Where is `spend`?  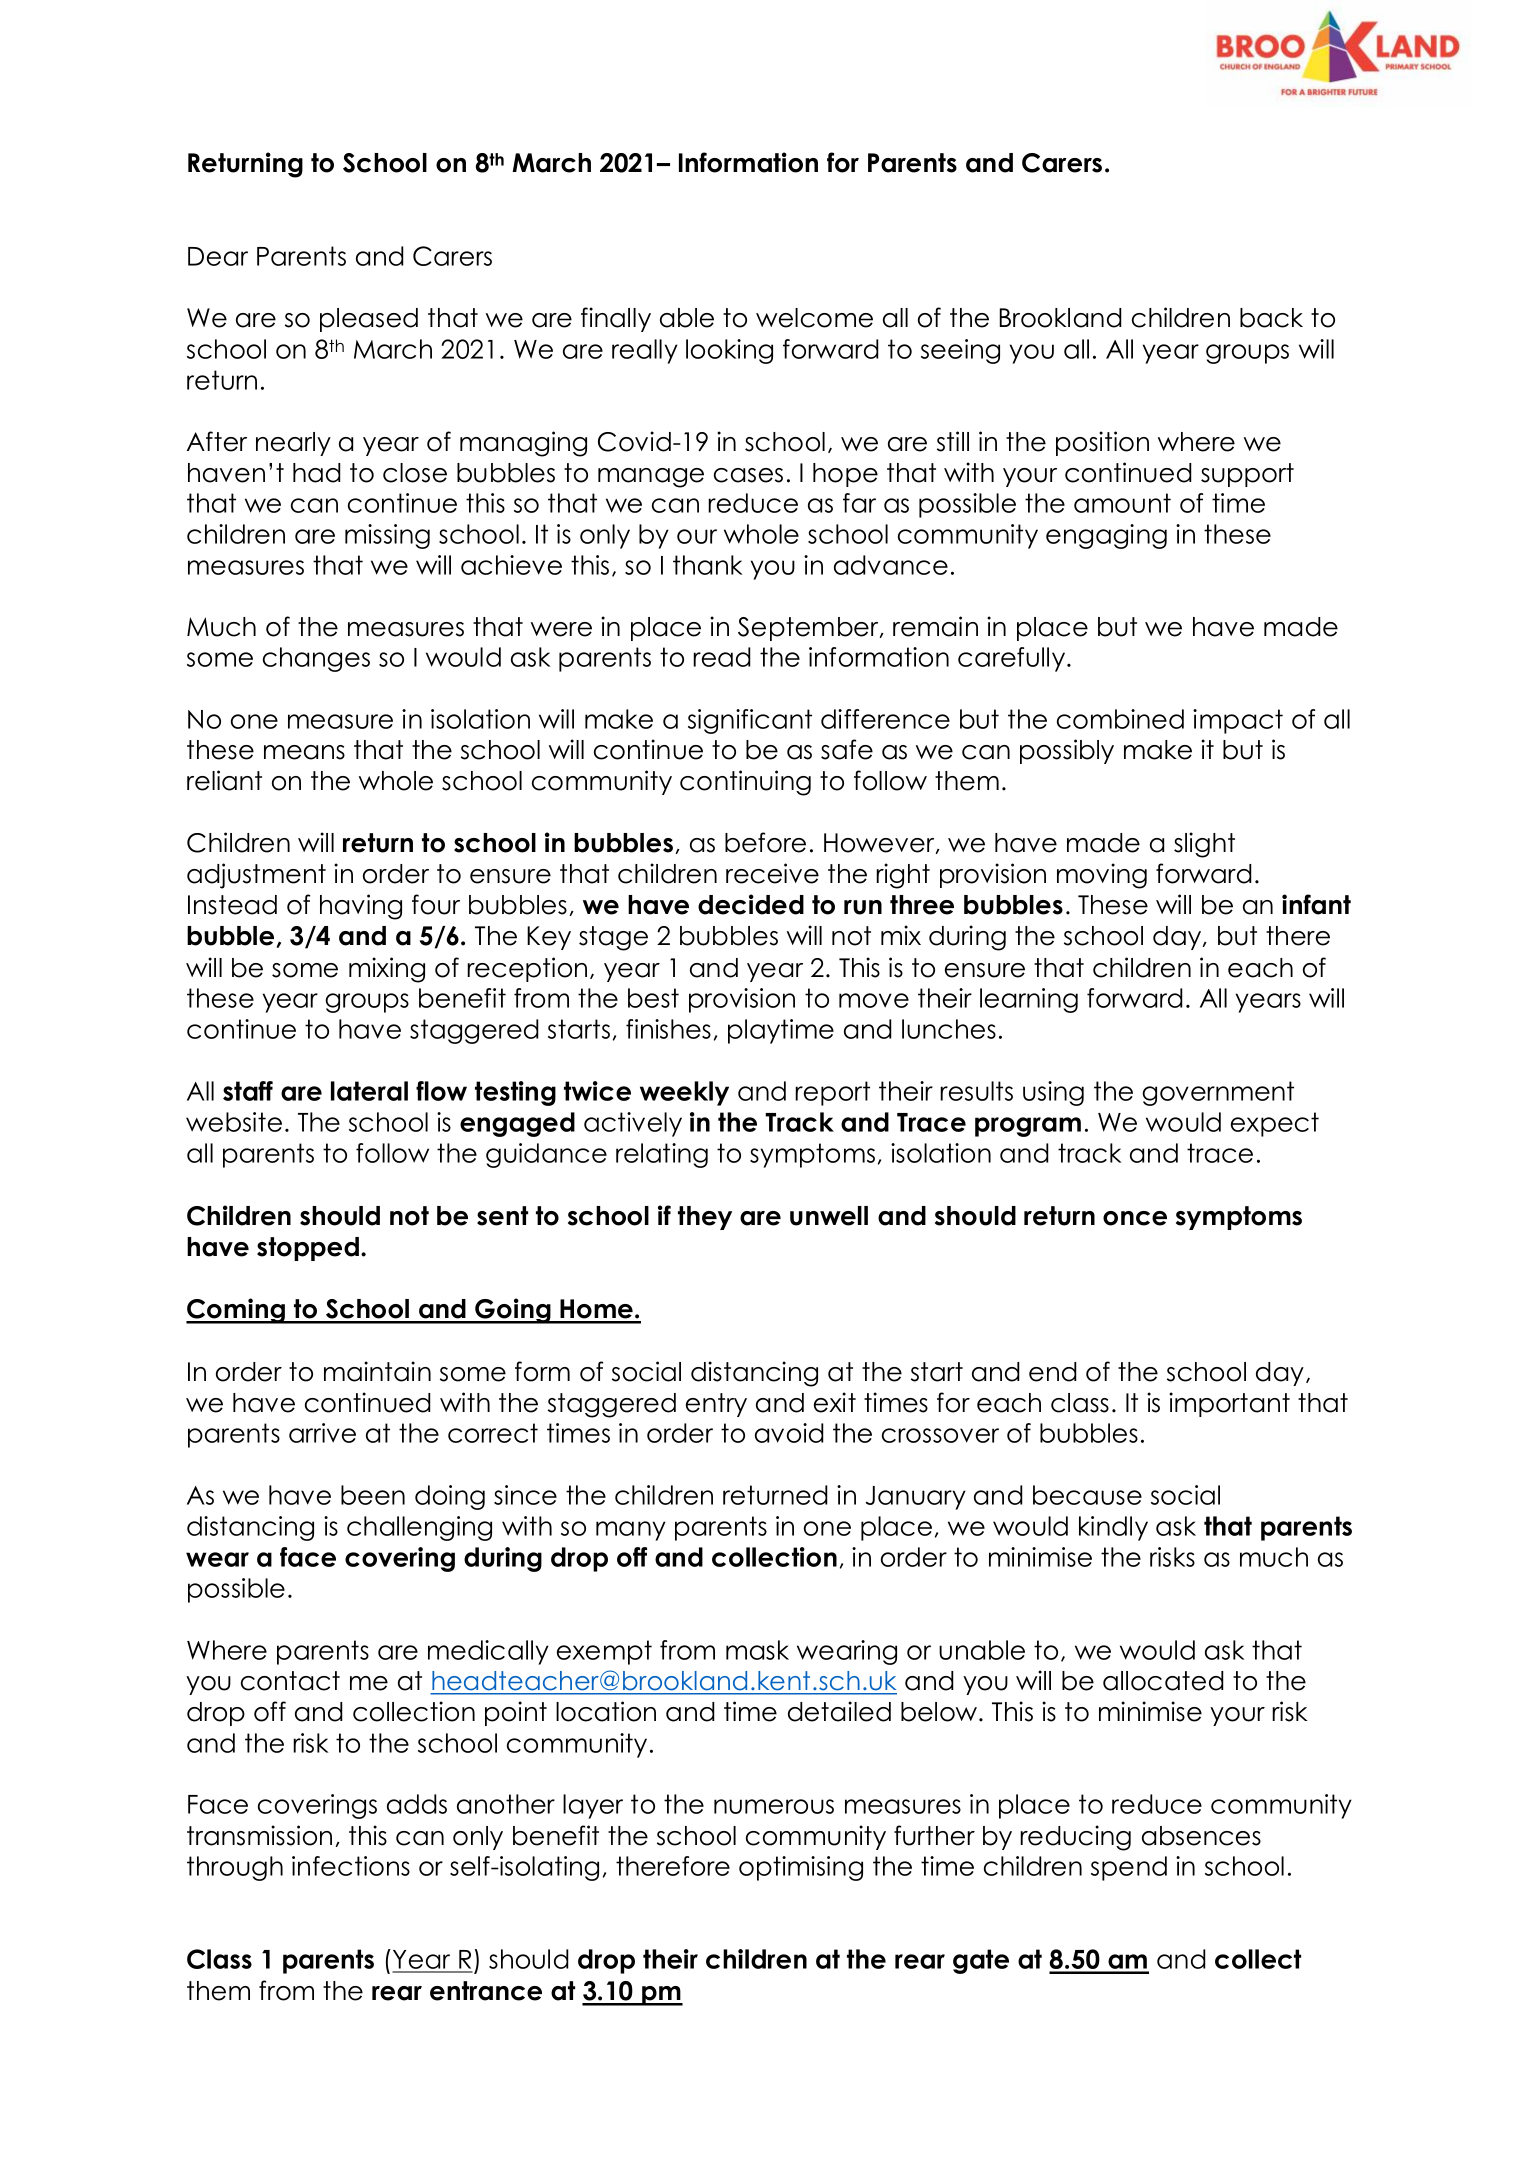
spend is located at coordinates (1129, 1868).
